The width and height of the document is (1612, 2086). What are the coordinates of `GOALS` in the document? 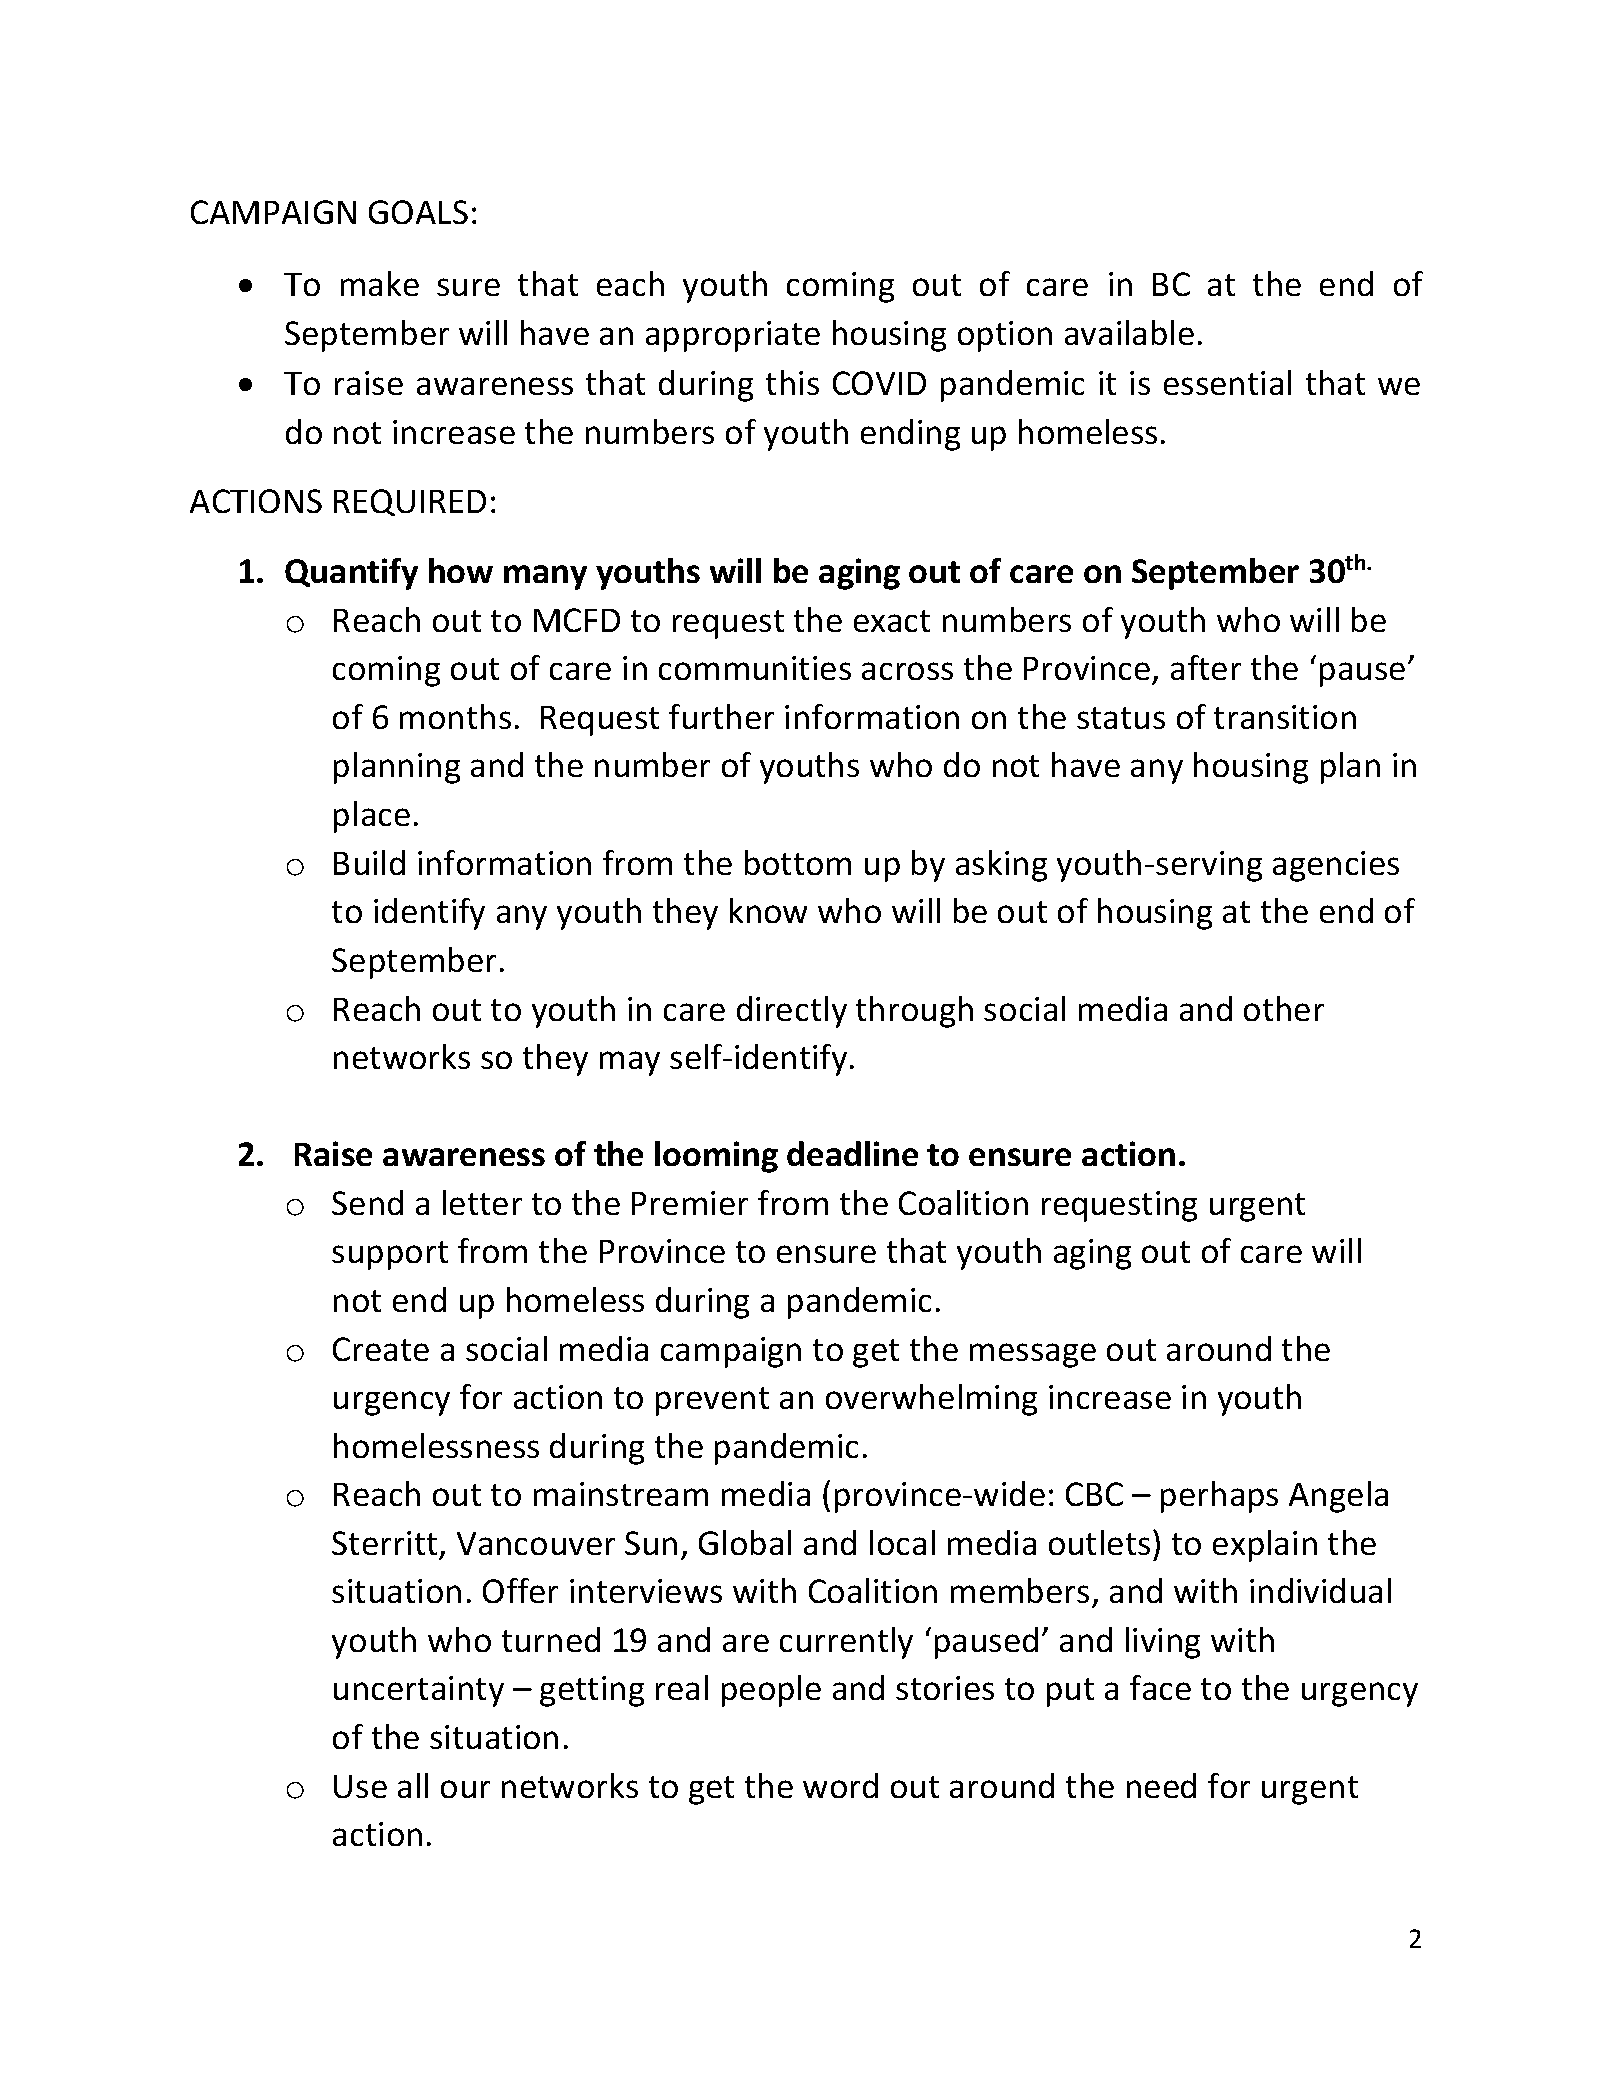 It's located at (418, 212).
